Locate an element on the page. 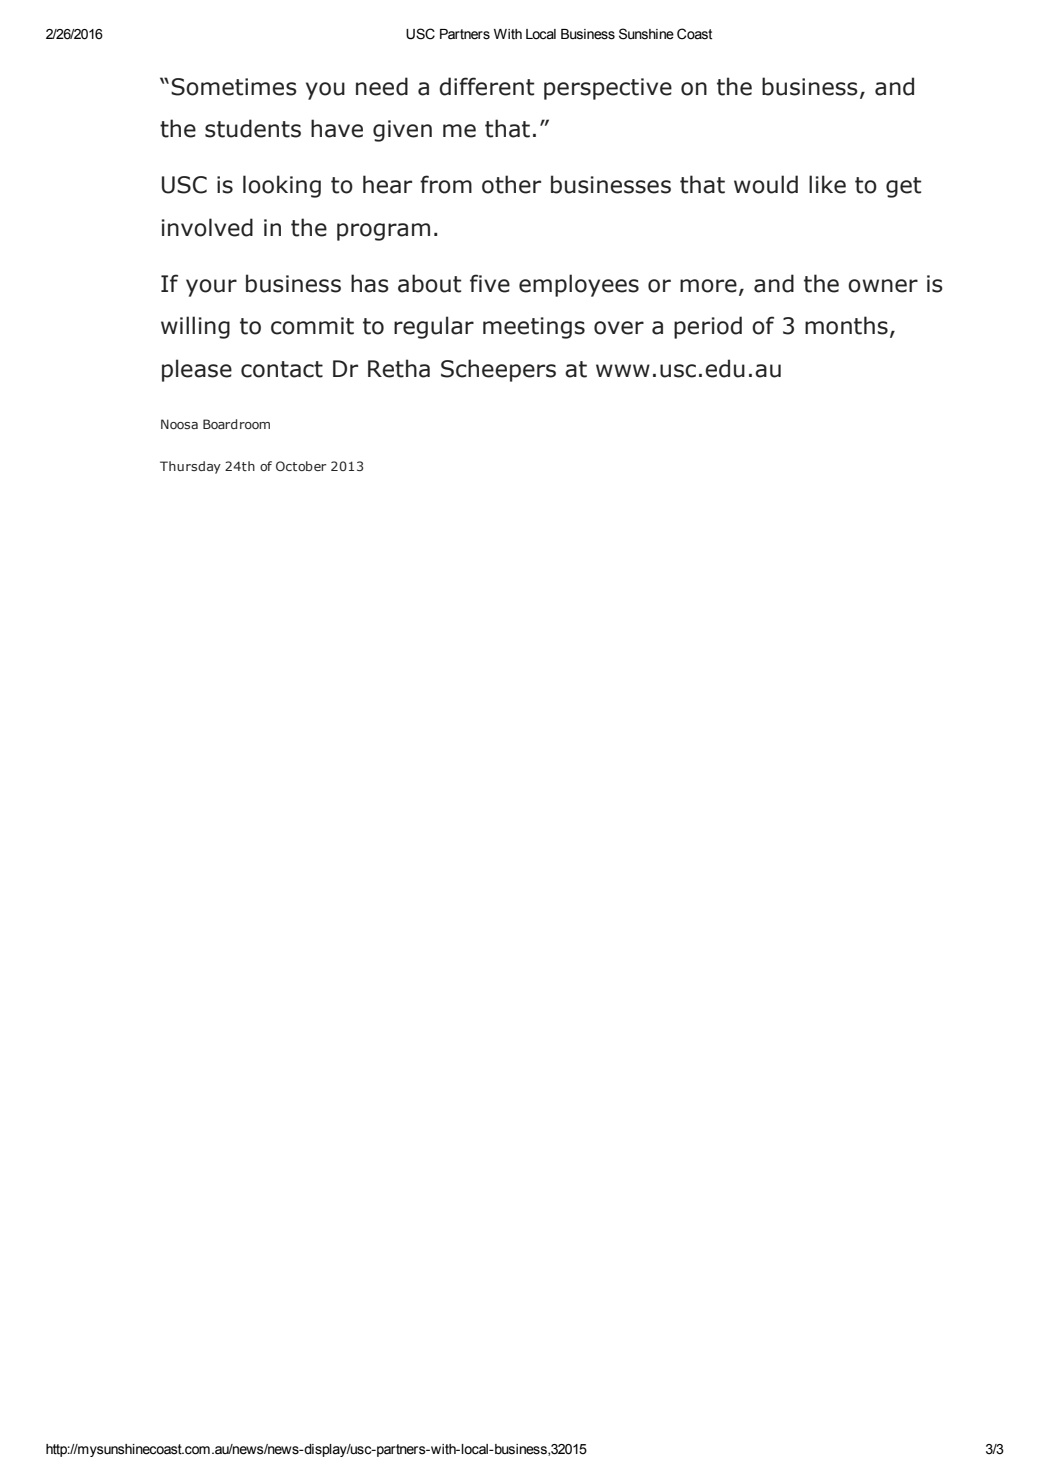  Sometimes is located at coordinates (234, 87).
